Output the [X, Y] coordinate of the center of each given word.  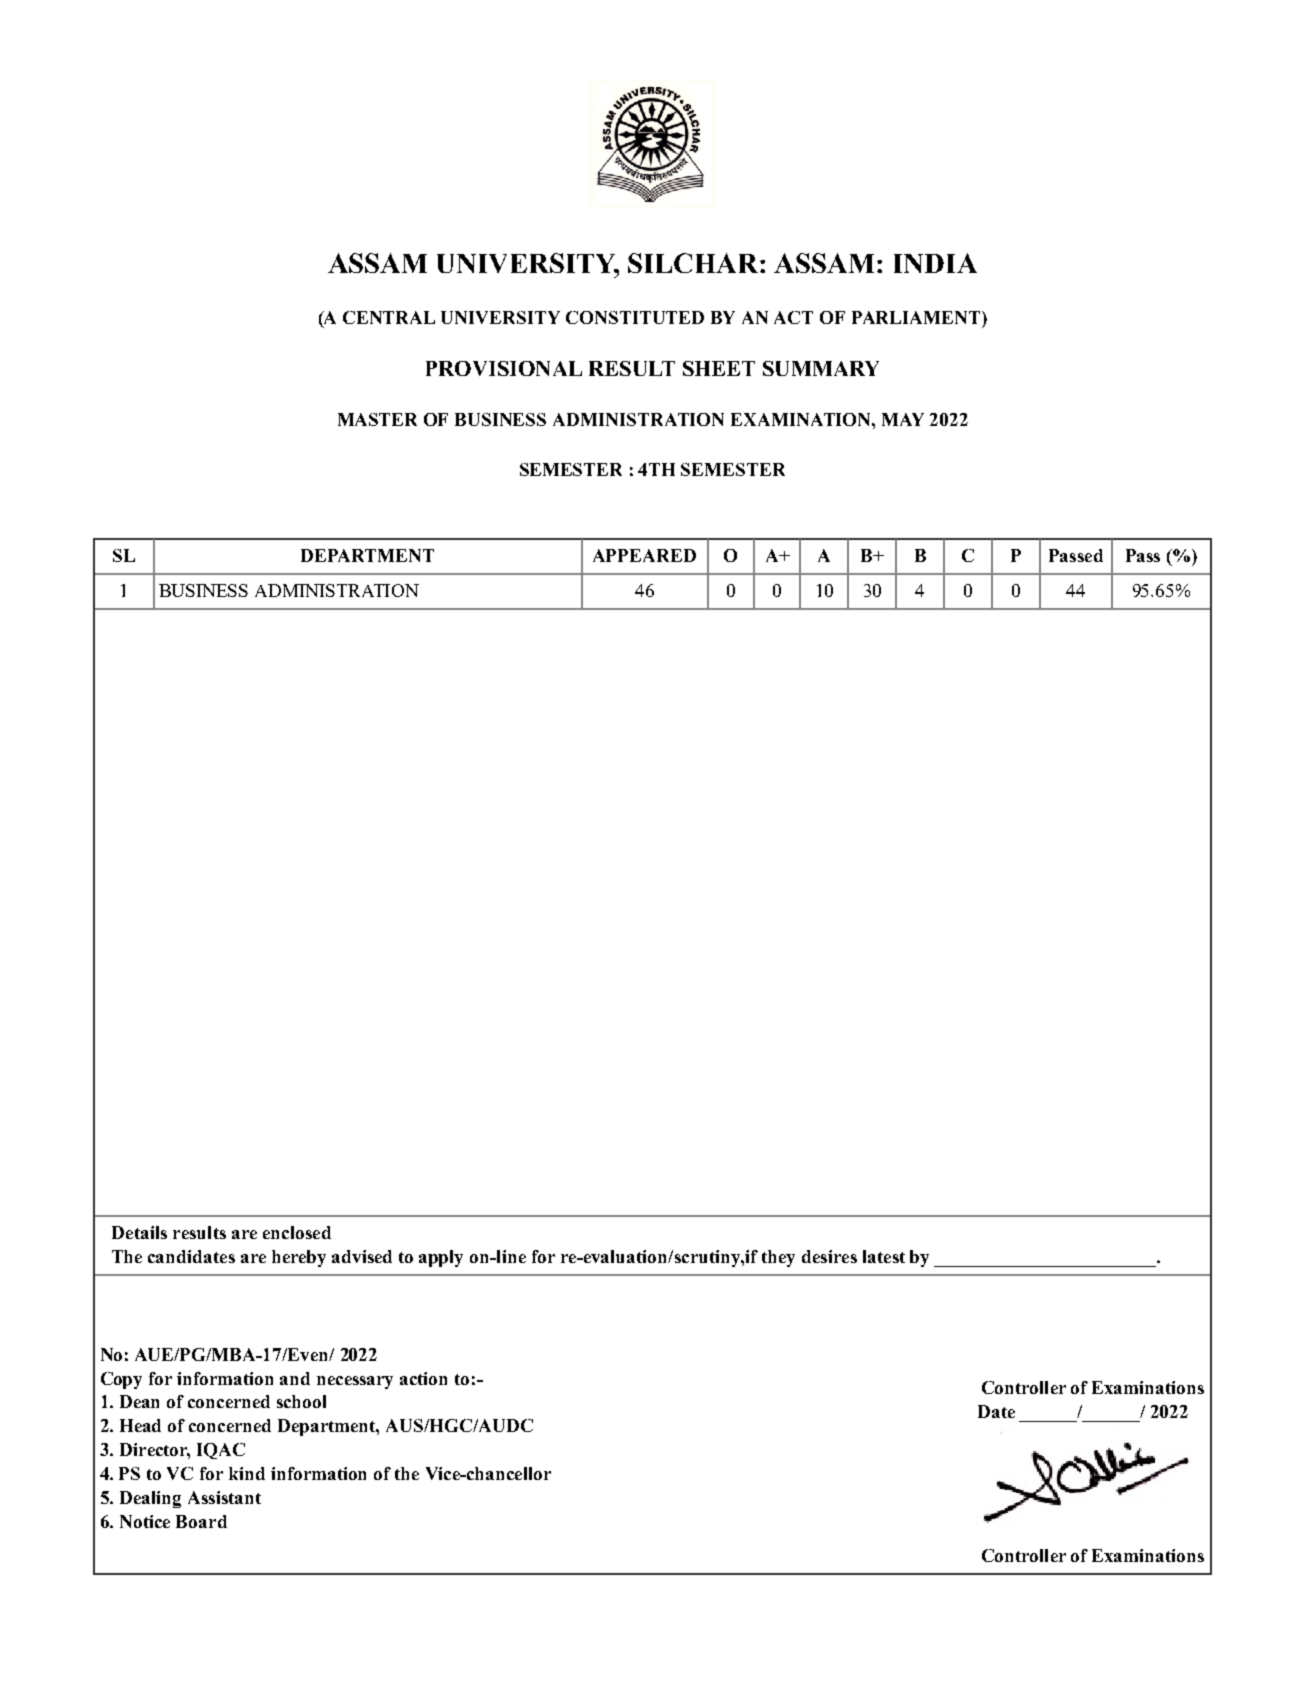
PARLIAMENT [917, 317]
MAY [903, 419]
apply [441, 1258]
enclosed [297, 1232]
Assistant [224, 1497]
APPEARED [644, 555]
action [423, 1378]
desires [829, 1256]
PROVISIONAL [504, 368]
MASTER [377, 419]
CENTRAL [389, 317]
